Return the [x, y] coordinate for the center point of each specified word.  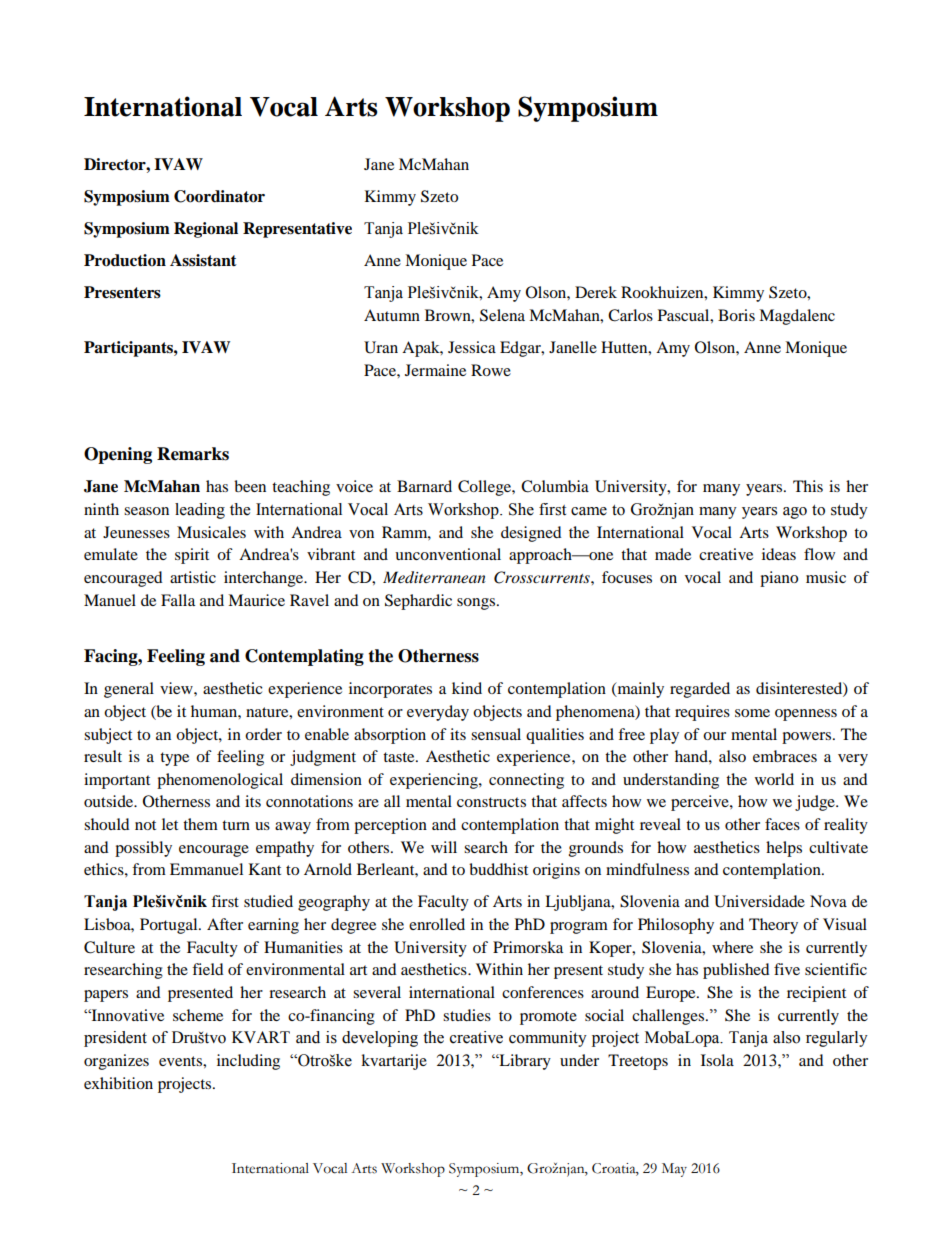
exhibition [118, 1083]
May [674, 1170]
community [548, 1039]
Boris [736, 315]
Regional [206, 230]
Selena [502, 315]
